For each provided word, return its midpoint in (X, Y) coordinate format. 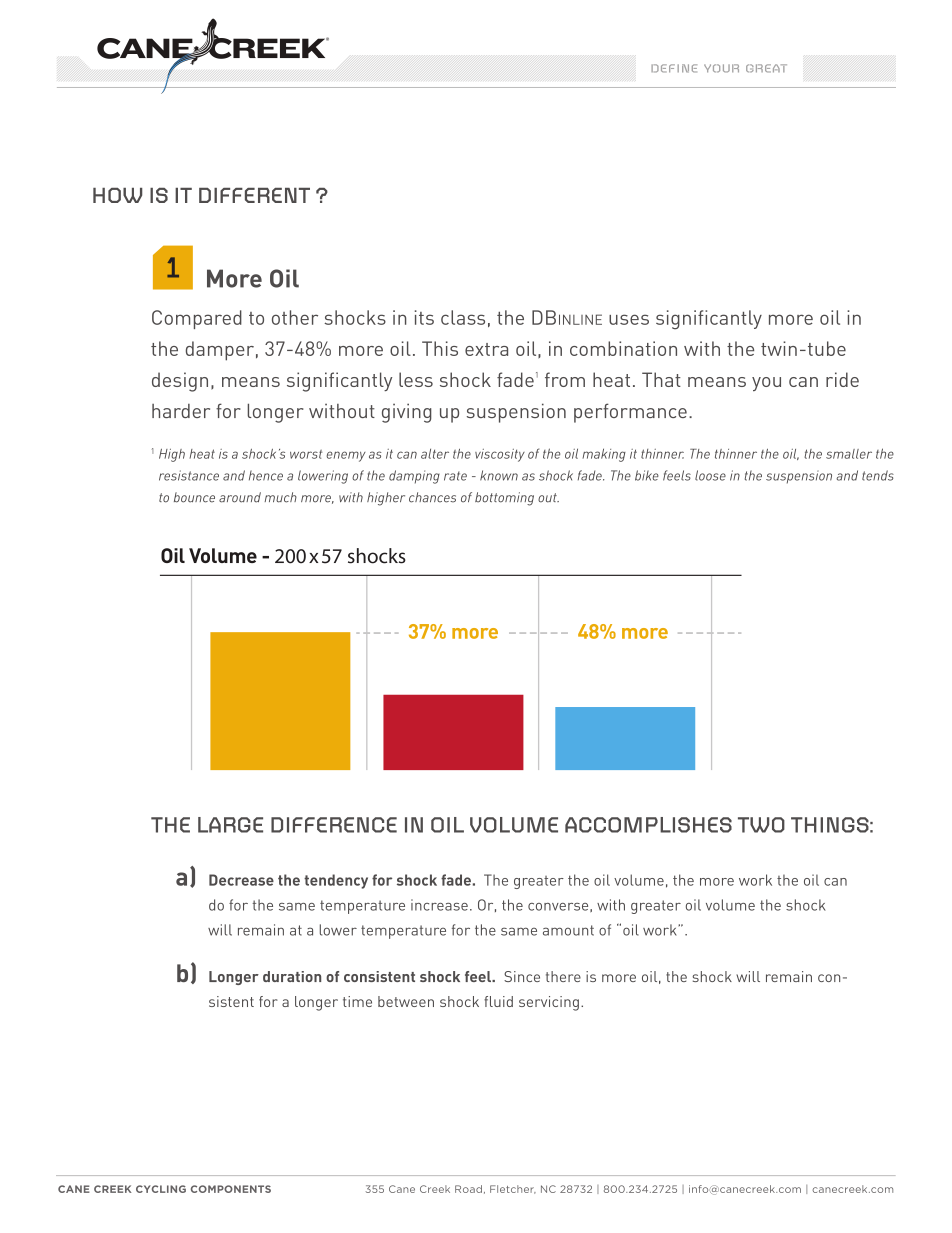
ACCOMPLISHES (648, 825)
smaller (849, 454)
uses (629, 319)
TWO (761, 825)
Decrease (241, 880)
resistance (189, 475)
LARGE (230, 825)
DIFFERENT (254, 195)
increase (439, 905)
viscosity (500, 455)
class (463, 317)
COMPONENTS (231, 1189)
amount (568, 930)
